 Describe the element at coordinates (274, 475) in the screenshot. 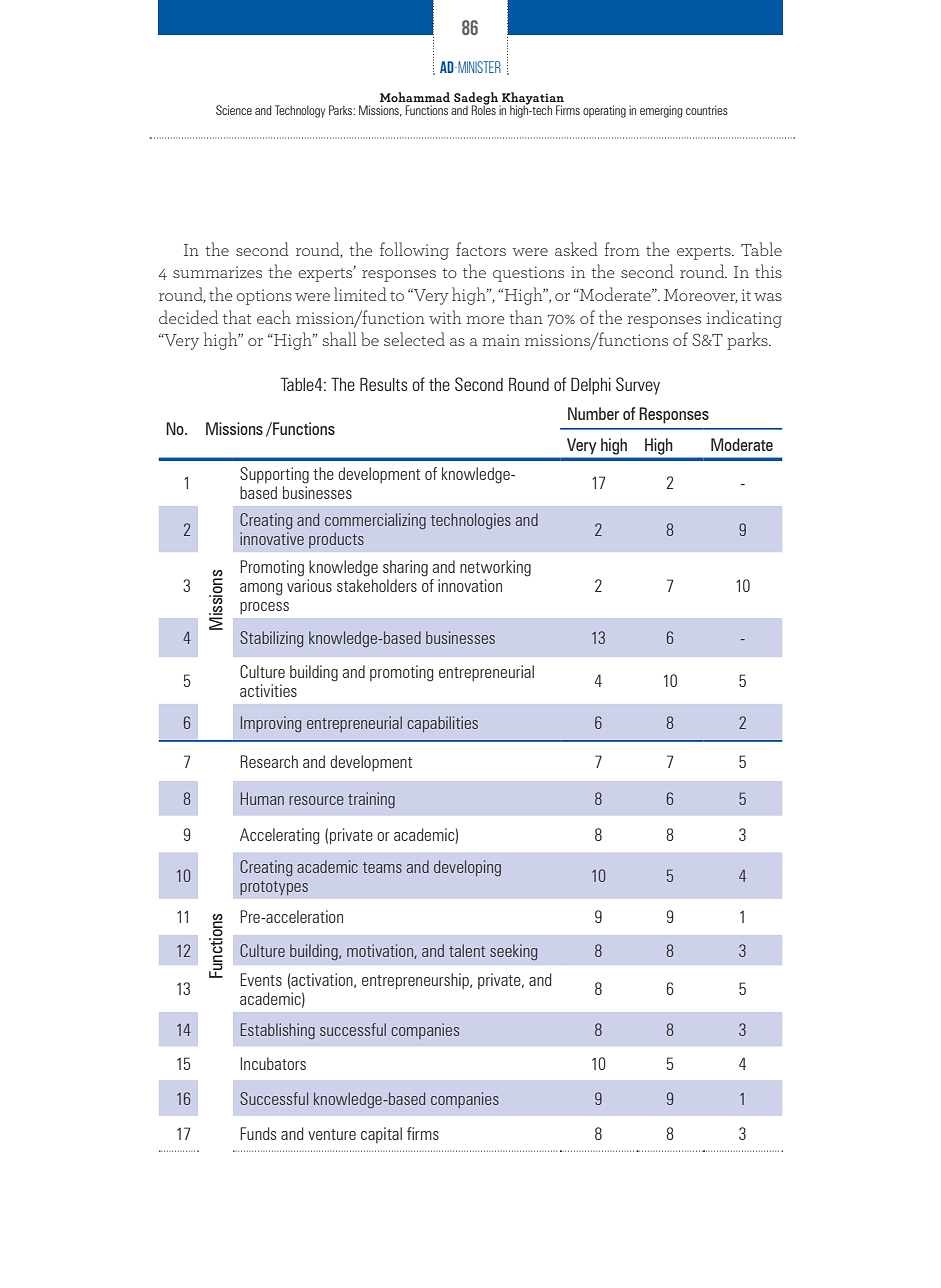

I see `Supporting` at that location.
